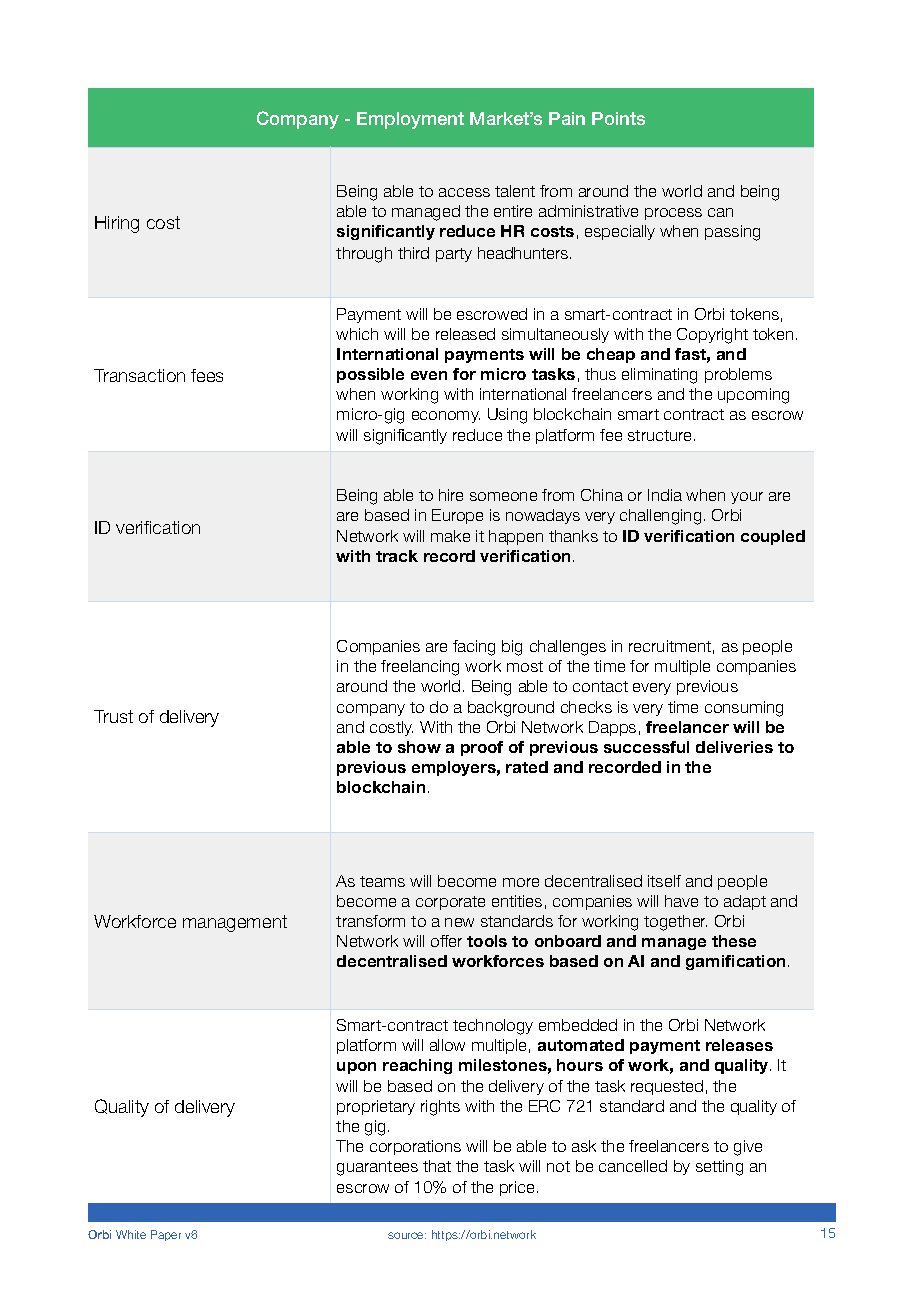  What do you see at coordinates (664, 881) in the image?
I see `itself` at bounding box center [664, 881].
